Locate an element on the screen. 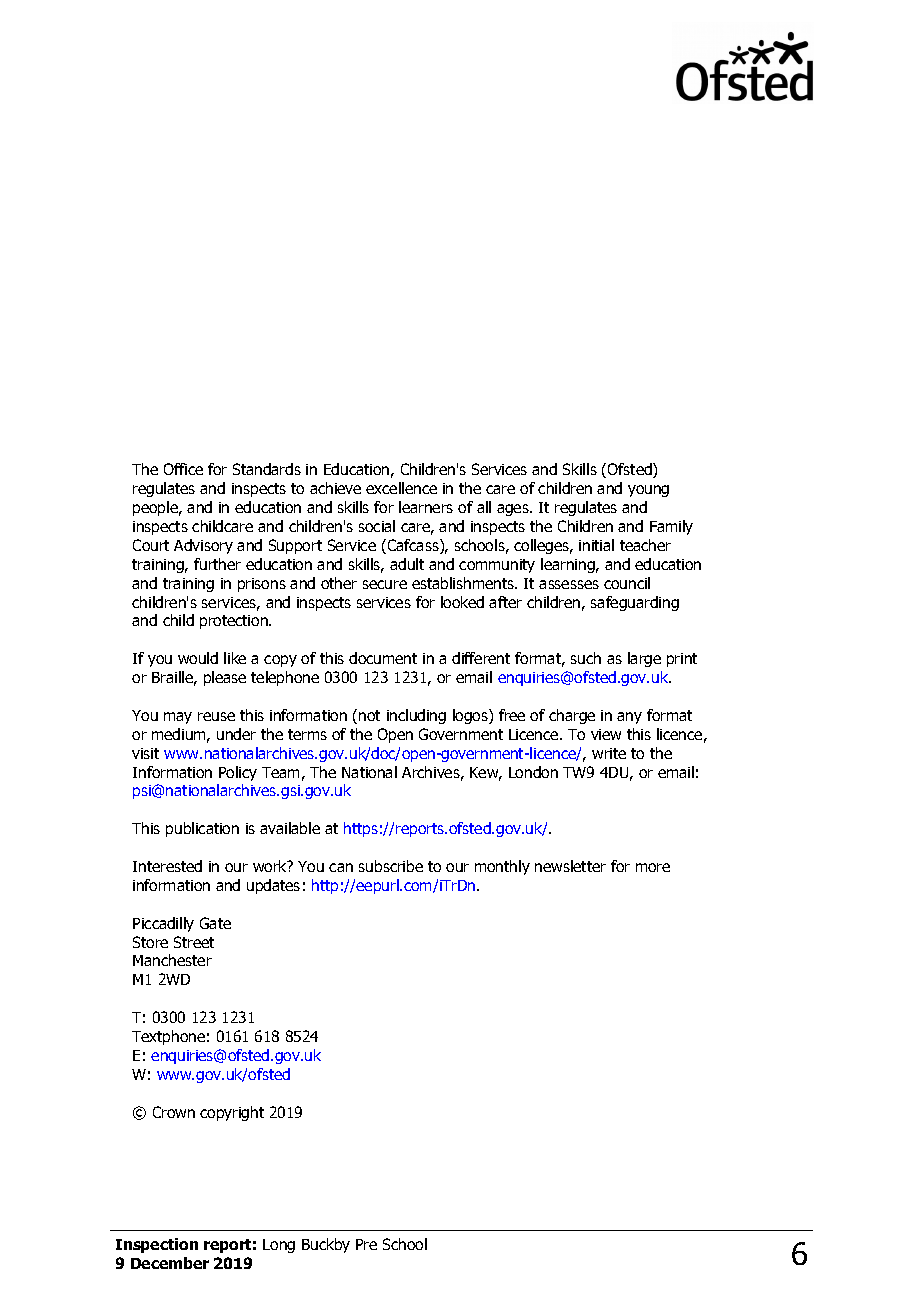 This screenshot has height=1310, width=924. young is located at coordinates (648, 491).
